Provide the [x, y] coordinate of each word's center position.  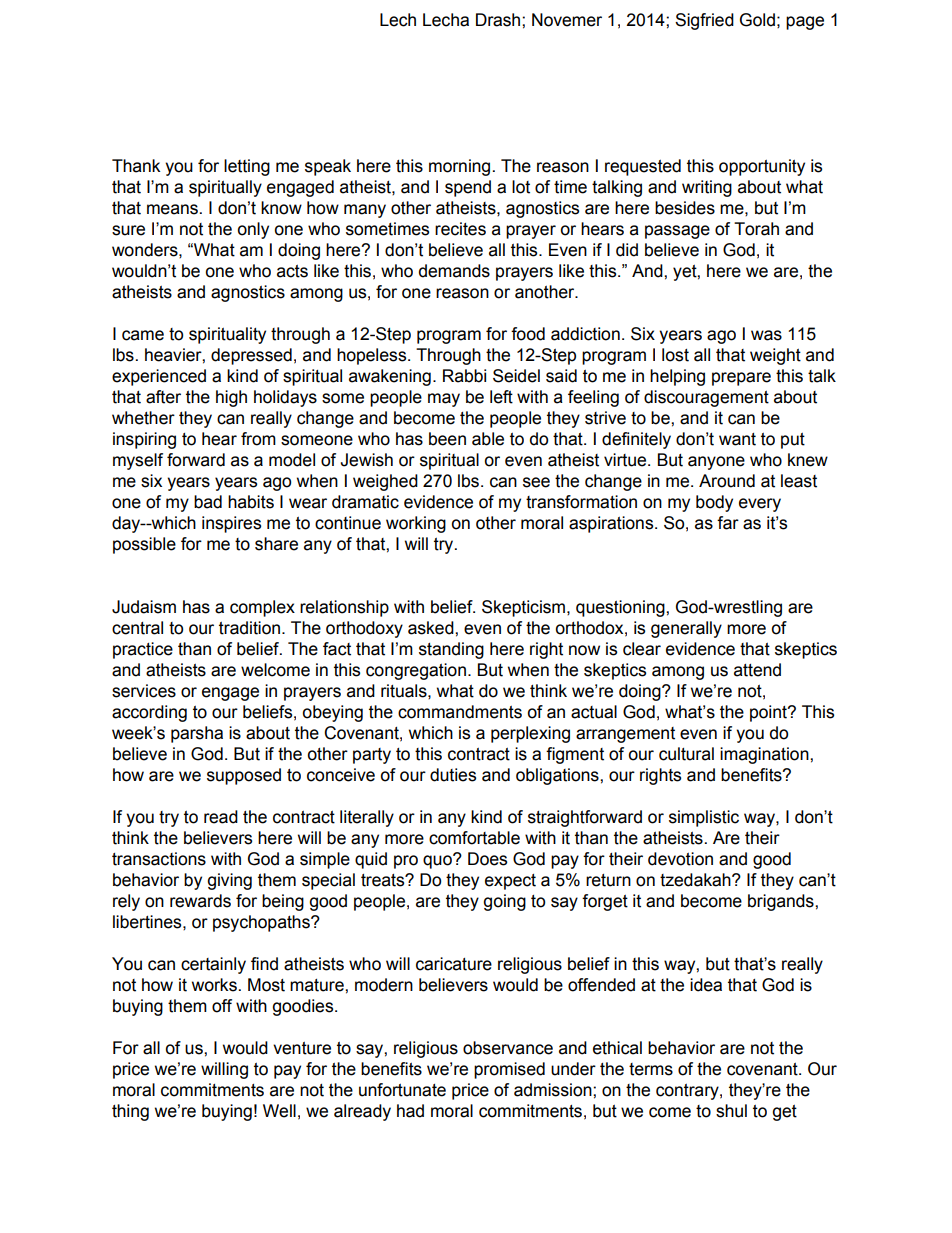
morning [459, 167]
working [416, 524]
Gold [757, 20]
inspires [231, 524]
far [728, 523]
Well [279, 1111]
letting [247, 167]
